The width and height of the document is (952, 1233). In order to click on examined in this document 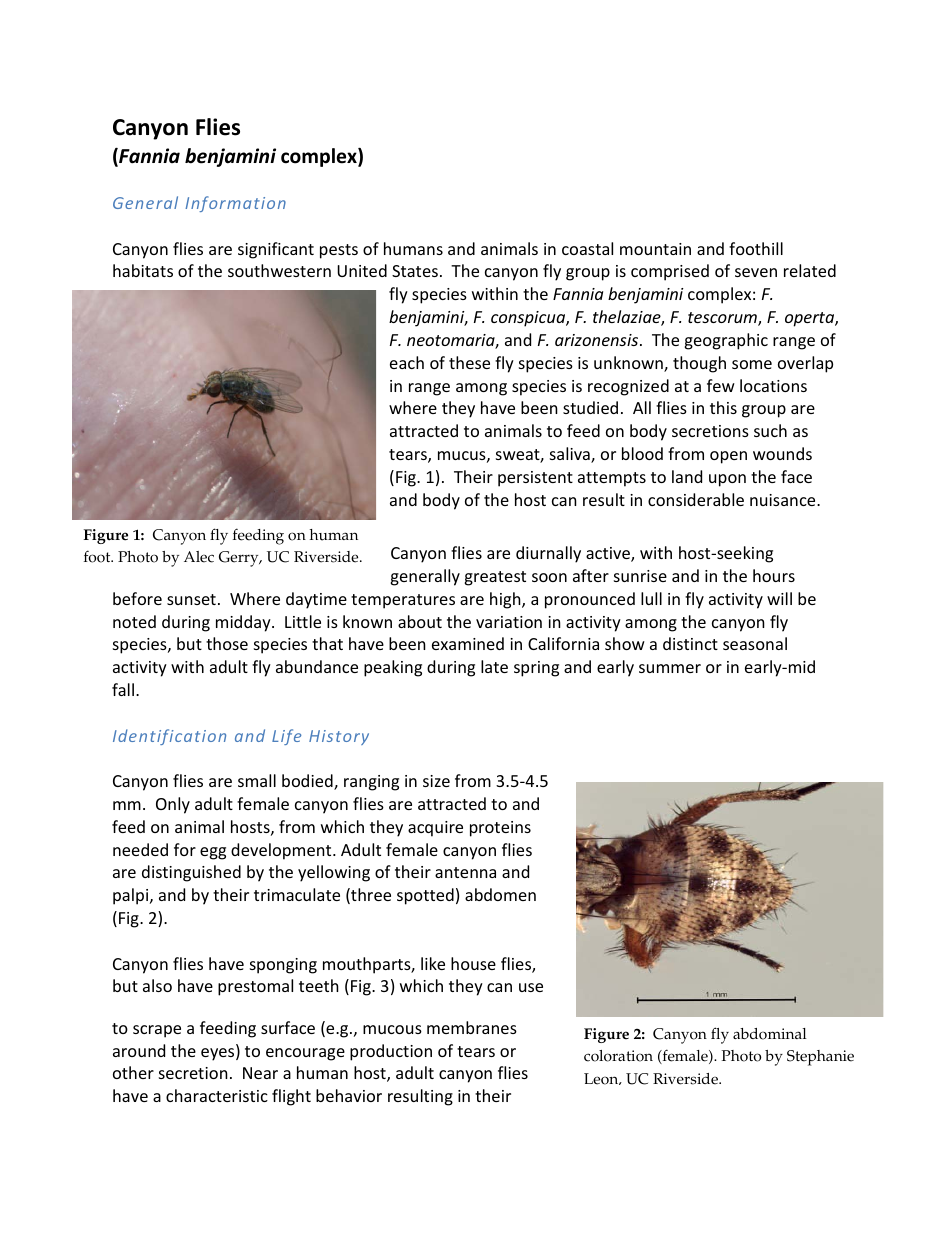, I will do `click(468, 643)`.
